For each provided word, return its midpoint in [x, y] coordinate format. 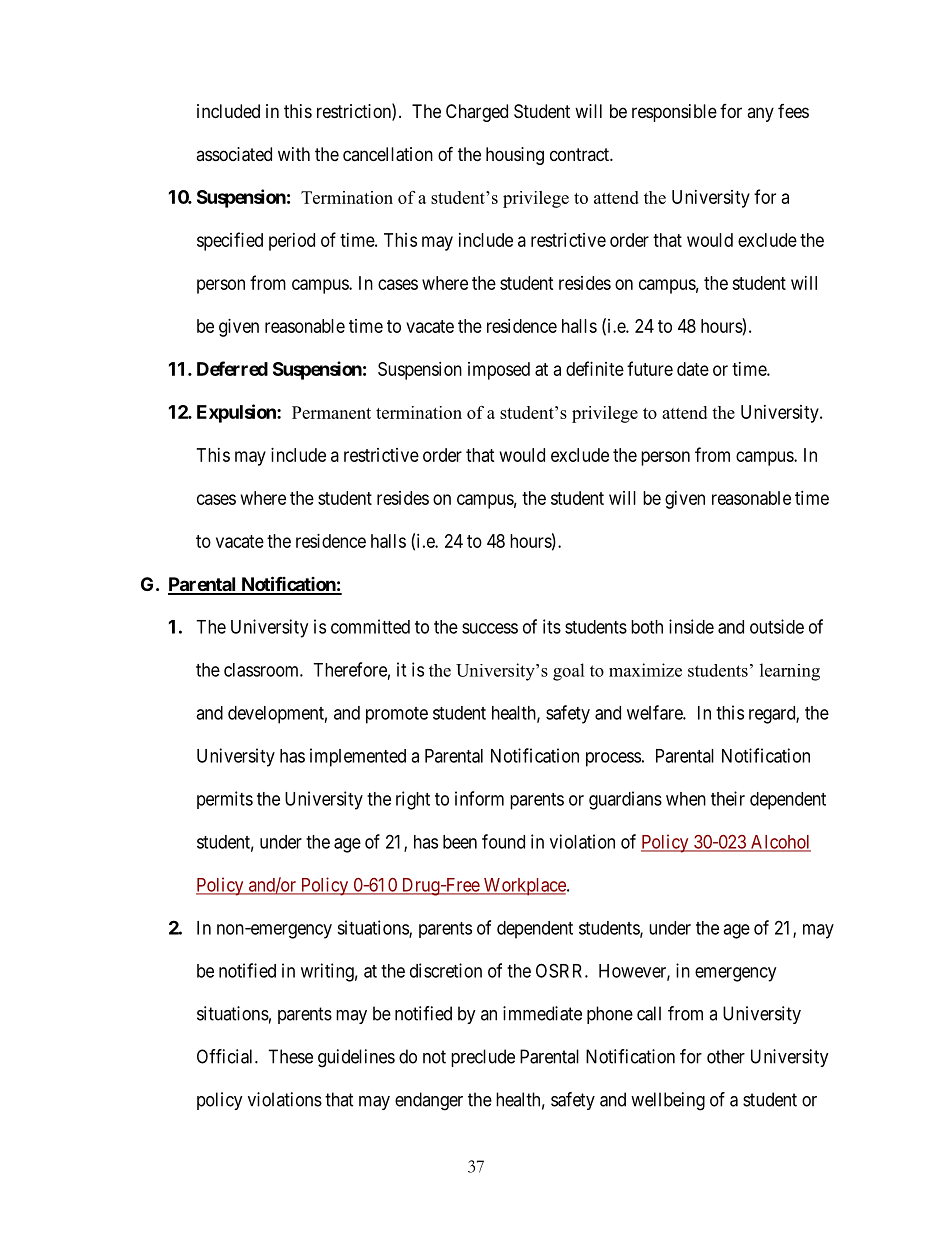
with [294, 154]
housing [515, 156]
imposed [499, 371]
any [760, 114]
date [693, 369]
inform [479, 798]
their [728, 798]
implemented [358, 757]
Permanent [331, 412]
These [290, 1056]
